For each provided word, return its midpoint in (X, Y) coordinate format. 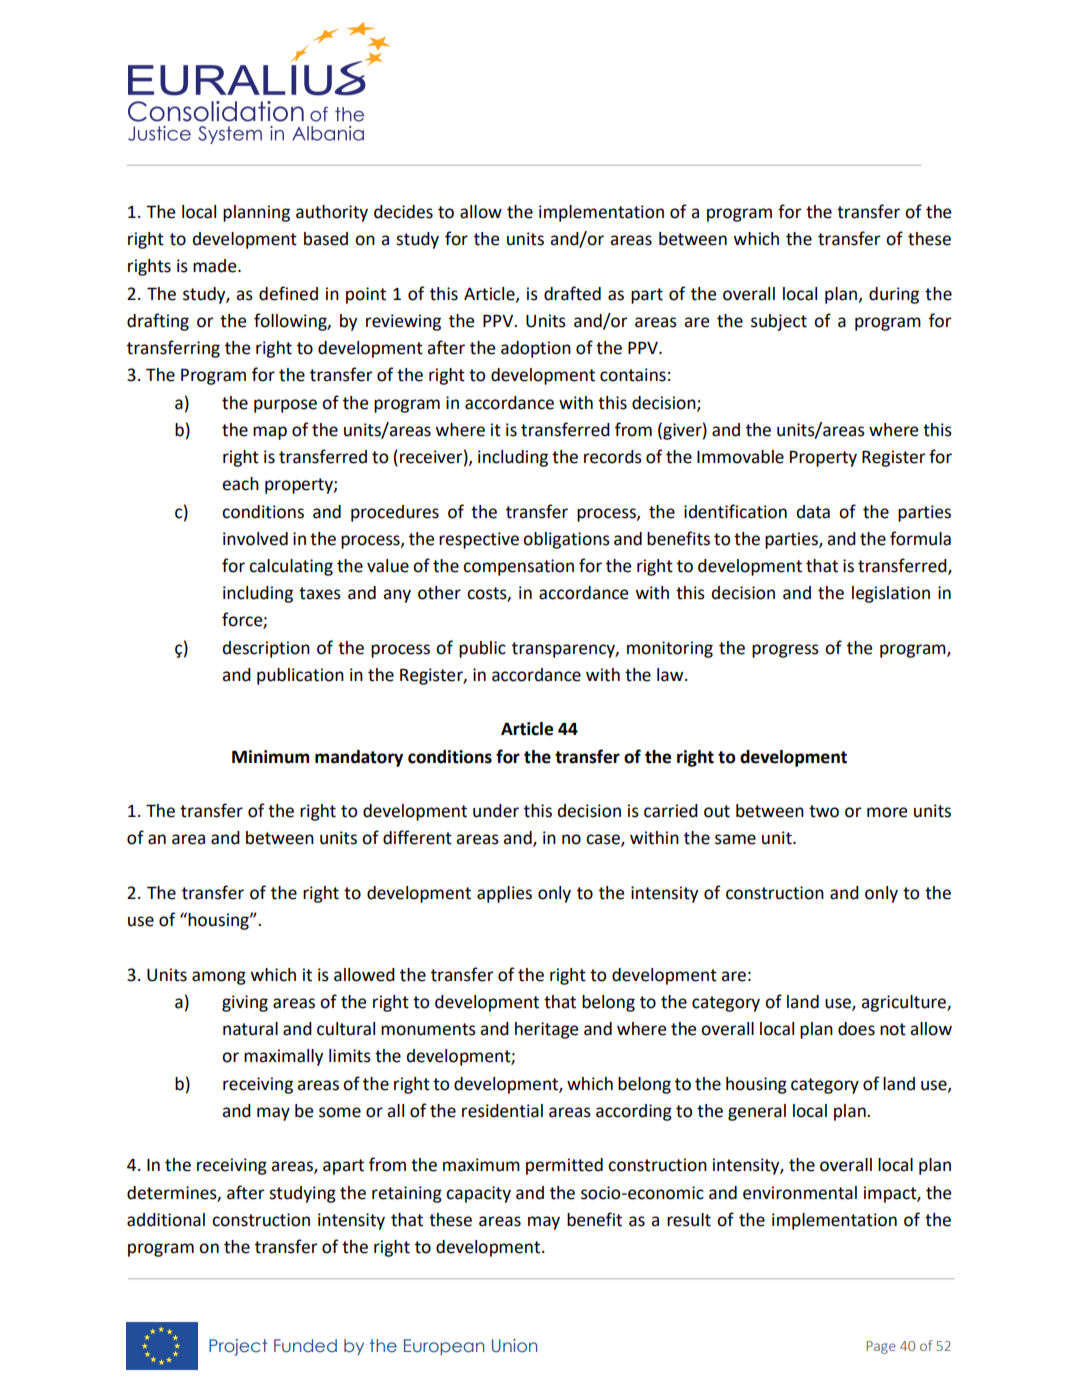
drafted (572, 293)
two (824, 811)
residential (502, 1111)
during (894, 295)
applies (504, 894)
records (613, 457)
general (757, 1112)
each (240, 484)
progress (785, 651)
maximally (283, 1057)
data (813, 512)
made (216, 266)
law (671, 675)
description (266, 649)
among (219, 978)
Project (238, 1347)
